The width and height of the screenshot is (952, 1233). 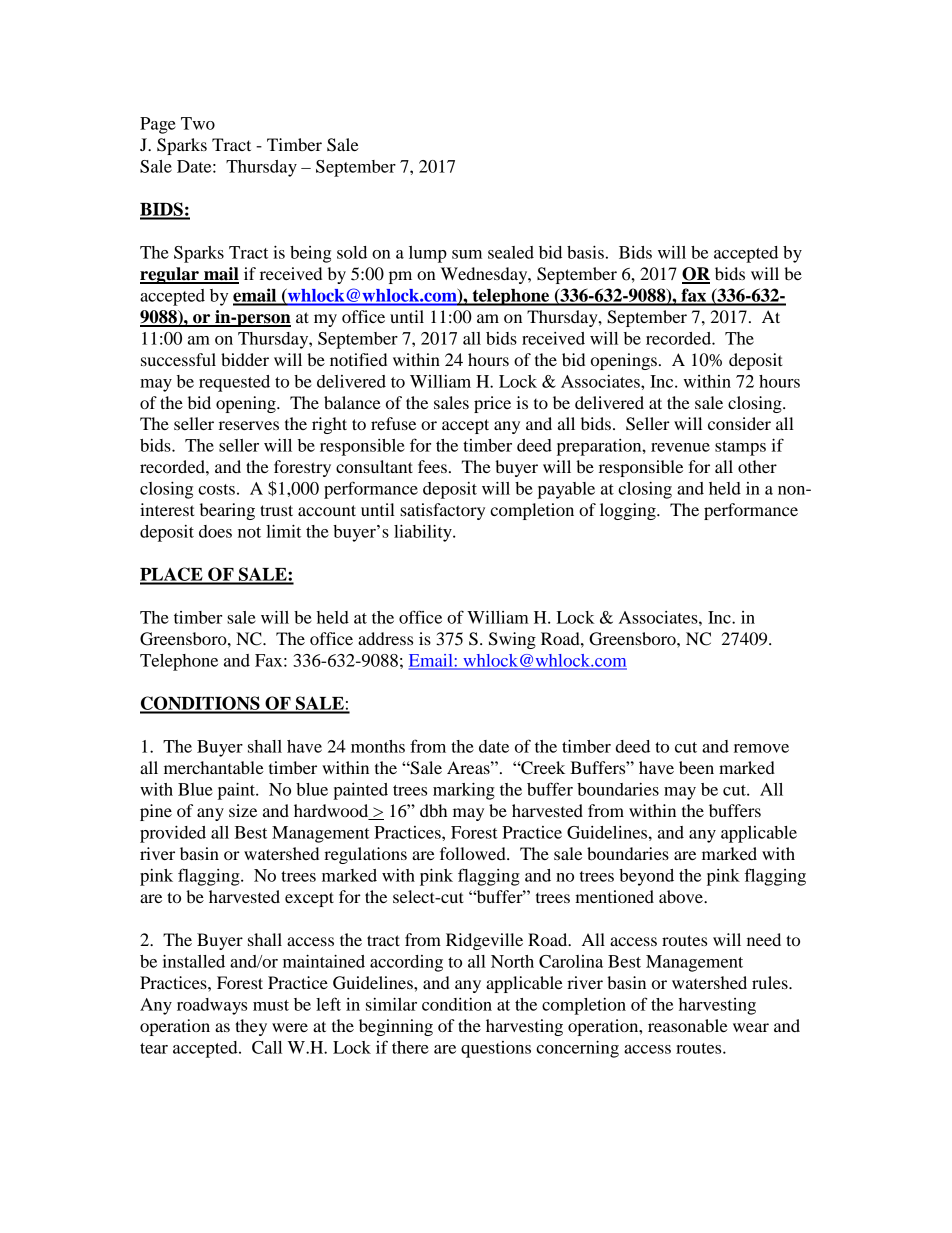 I want to click on fees, so click(x=432, y=466).
